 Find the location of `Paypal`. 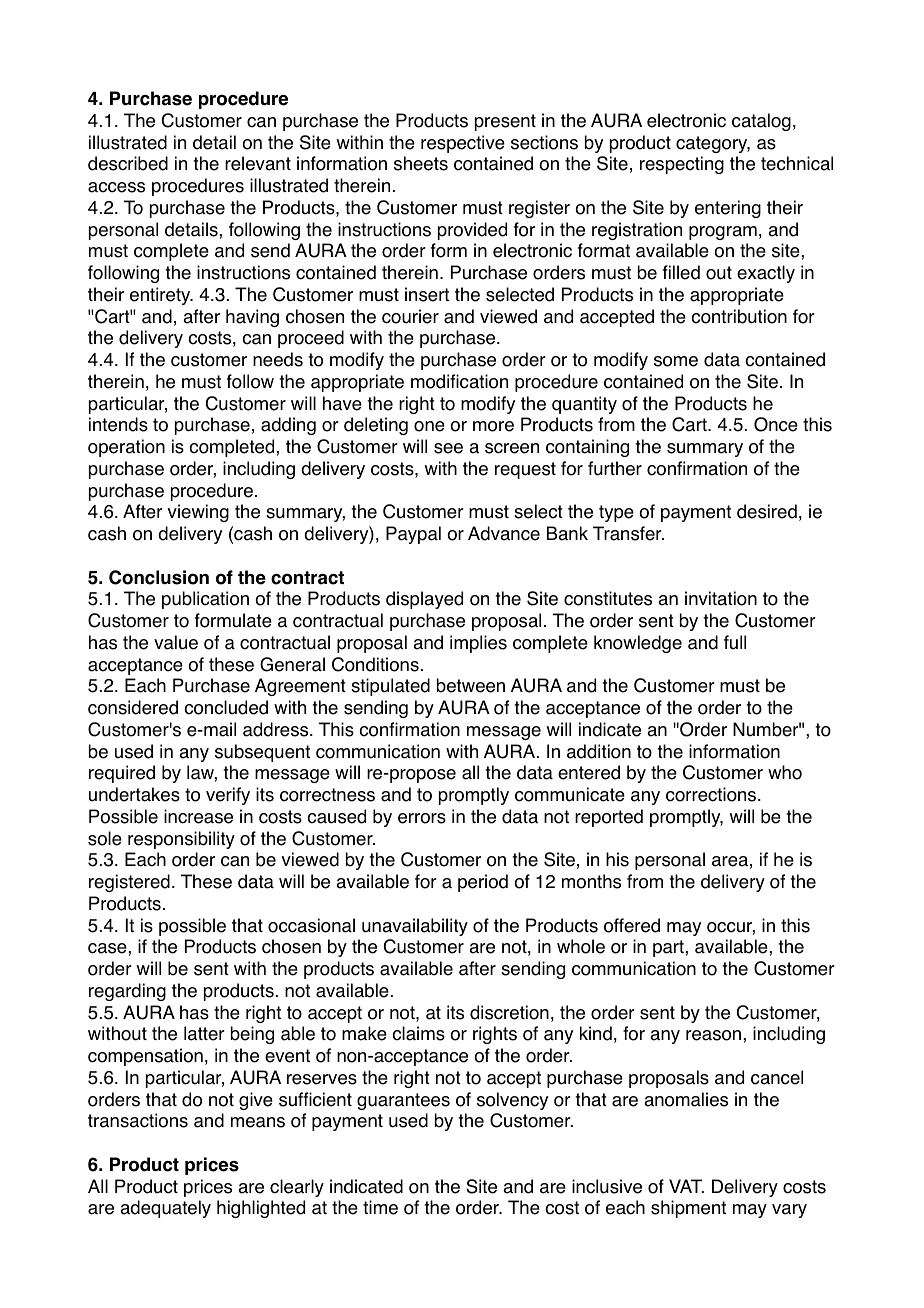

Paypal is located at coordinates (413, 535).
